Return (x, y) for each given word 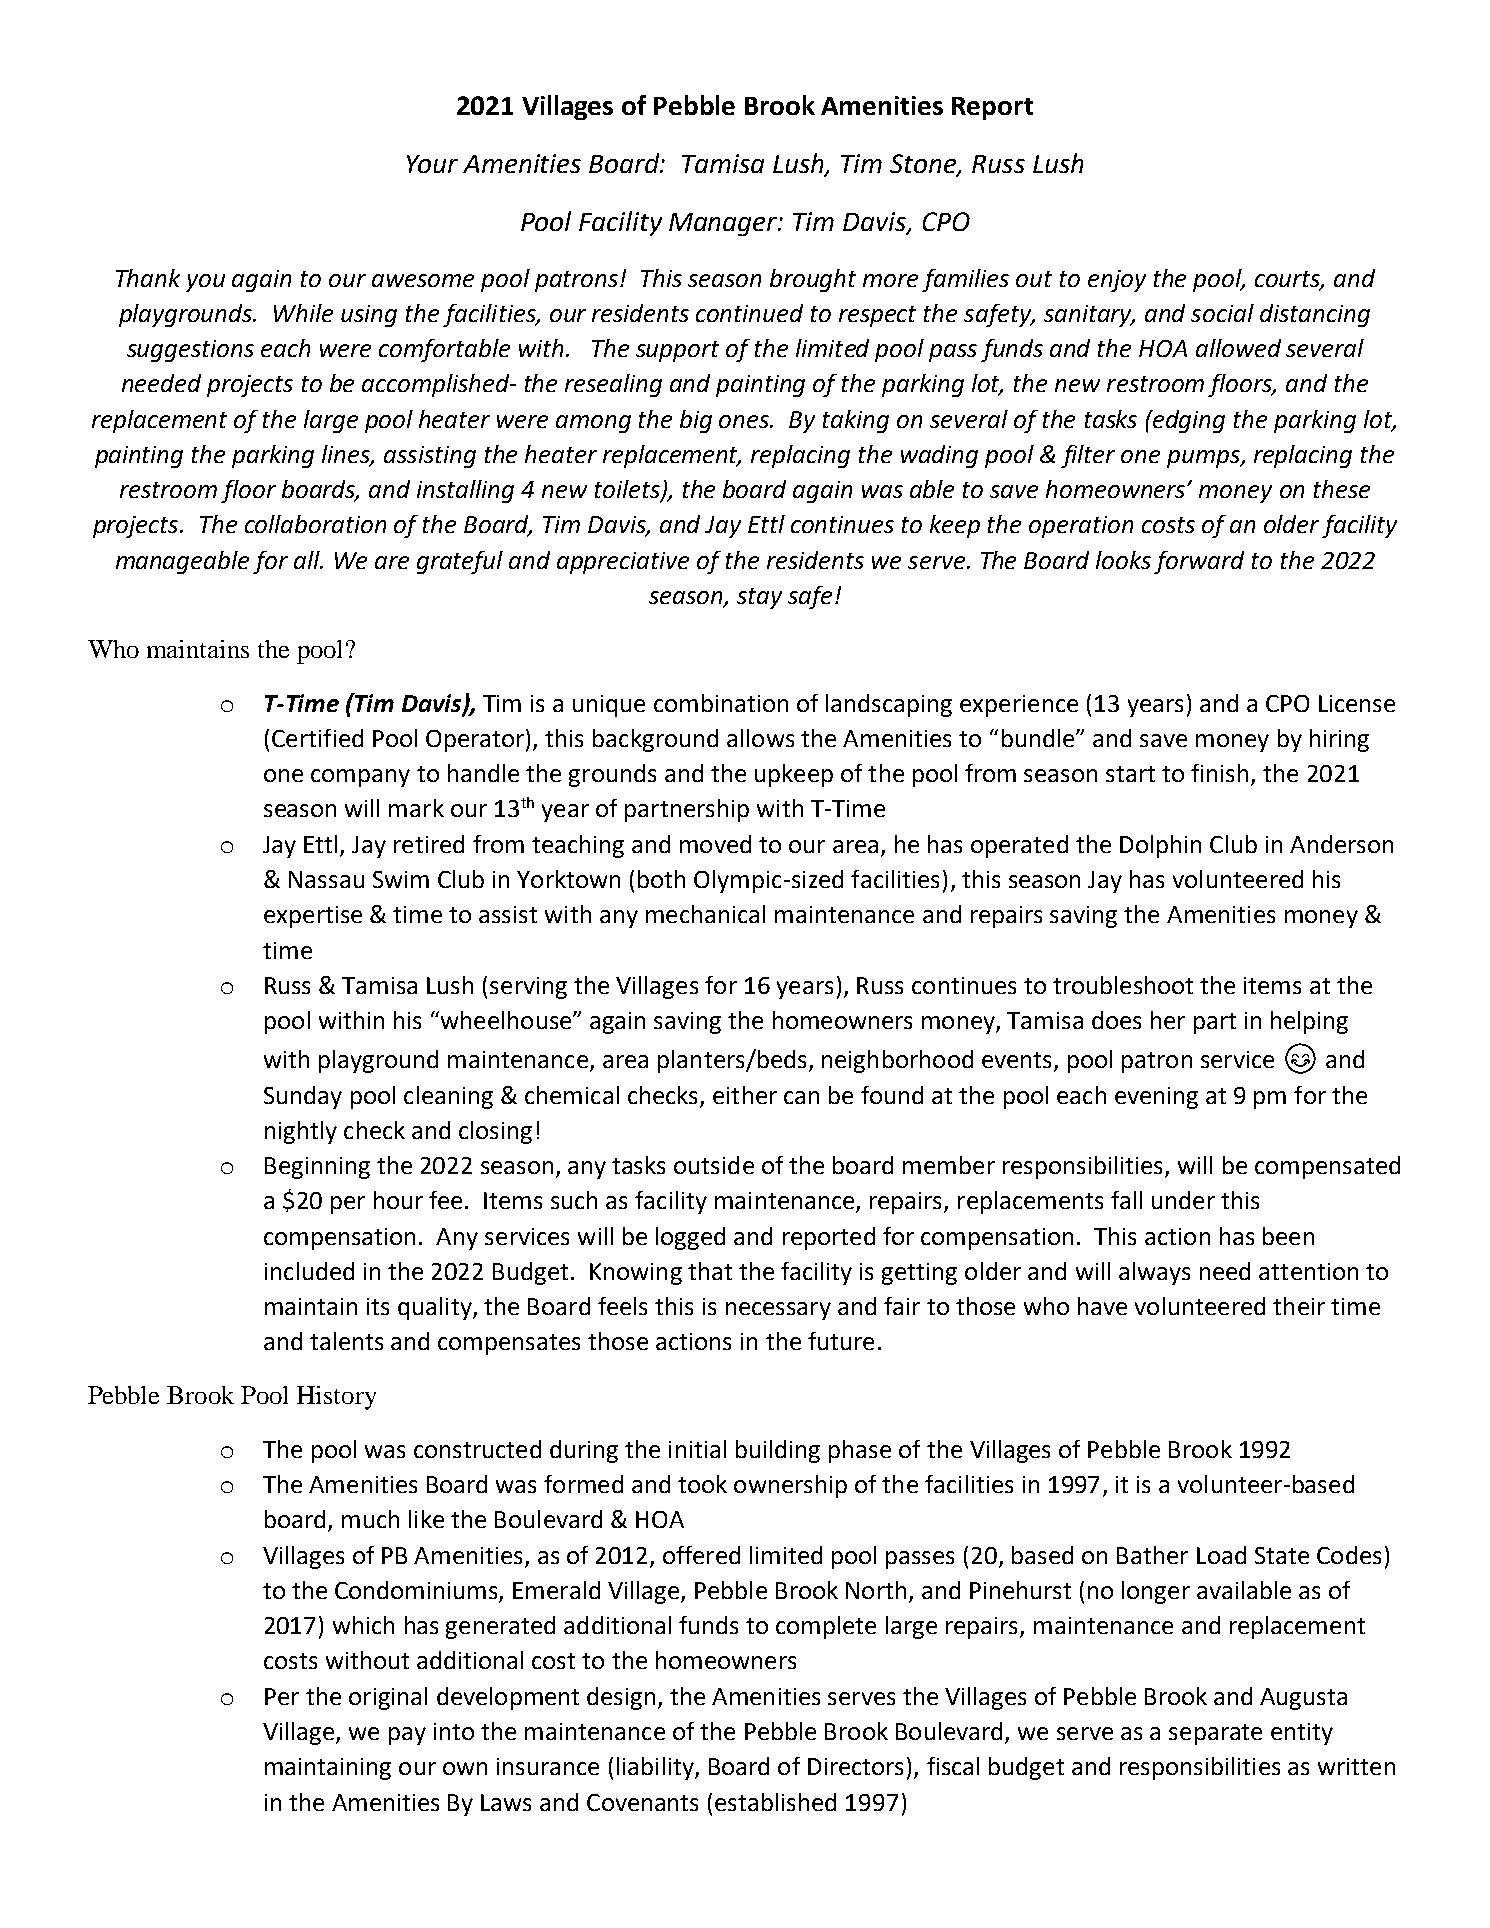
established (775, 1802)
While (303, 313)
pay (407, 1736)
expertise (313, 917)
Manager (724, 224)
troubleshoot (1123, 985)
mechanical (705, 914)
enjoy (1117, 281)
